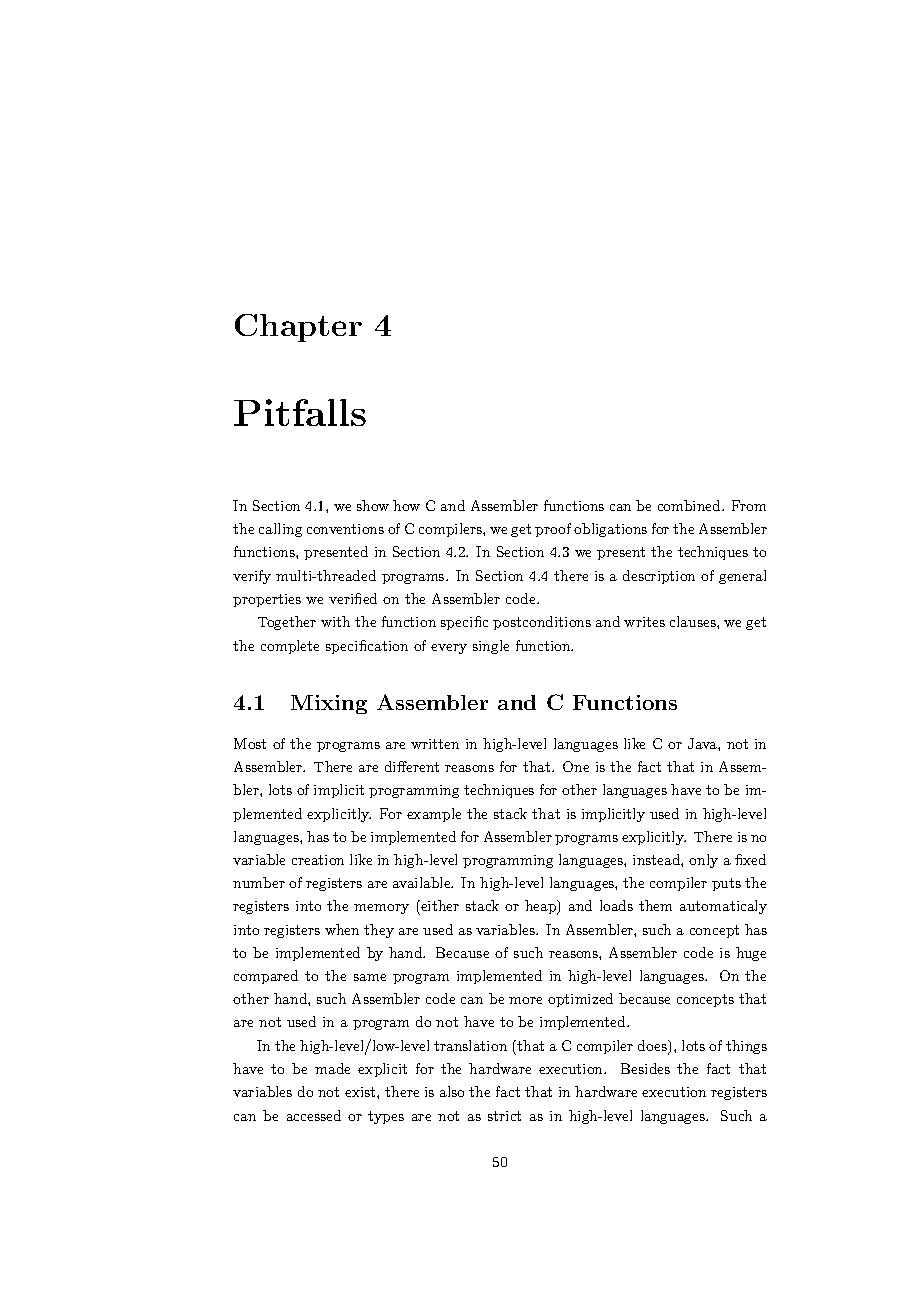  I want to click on Mixing, so click(329, 704).
